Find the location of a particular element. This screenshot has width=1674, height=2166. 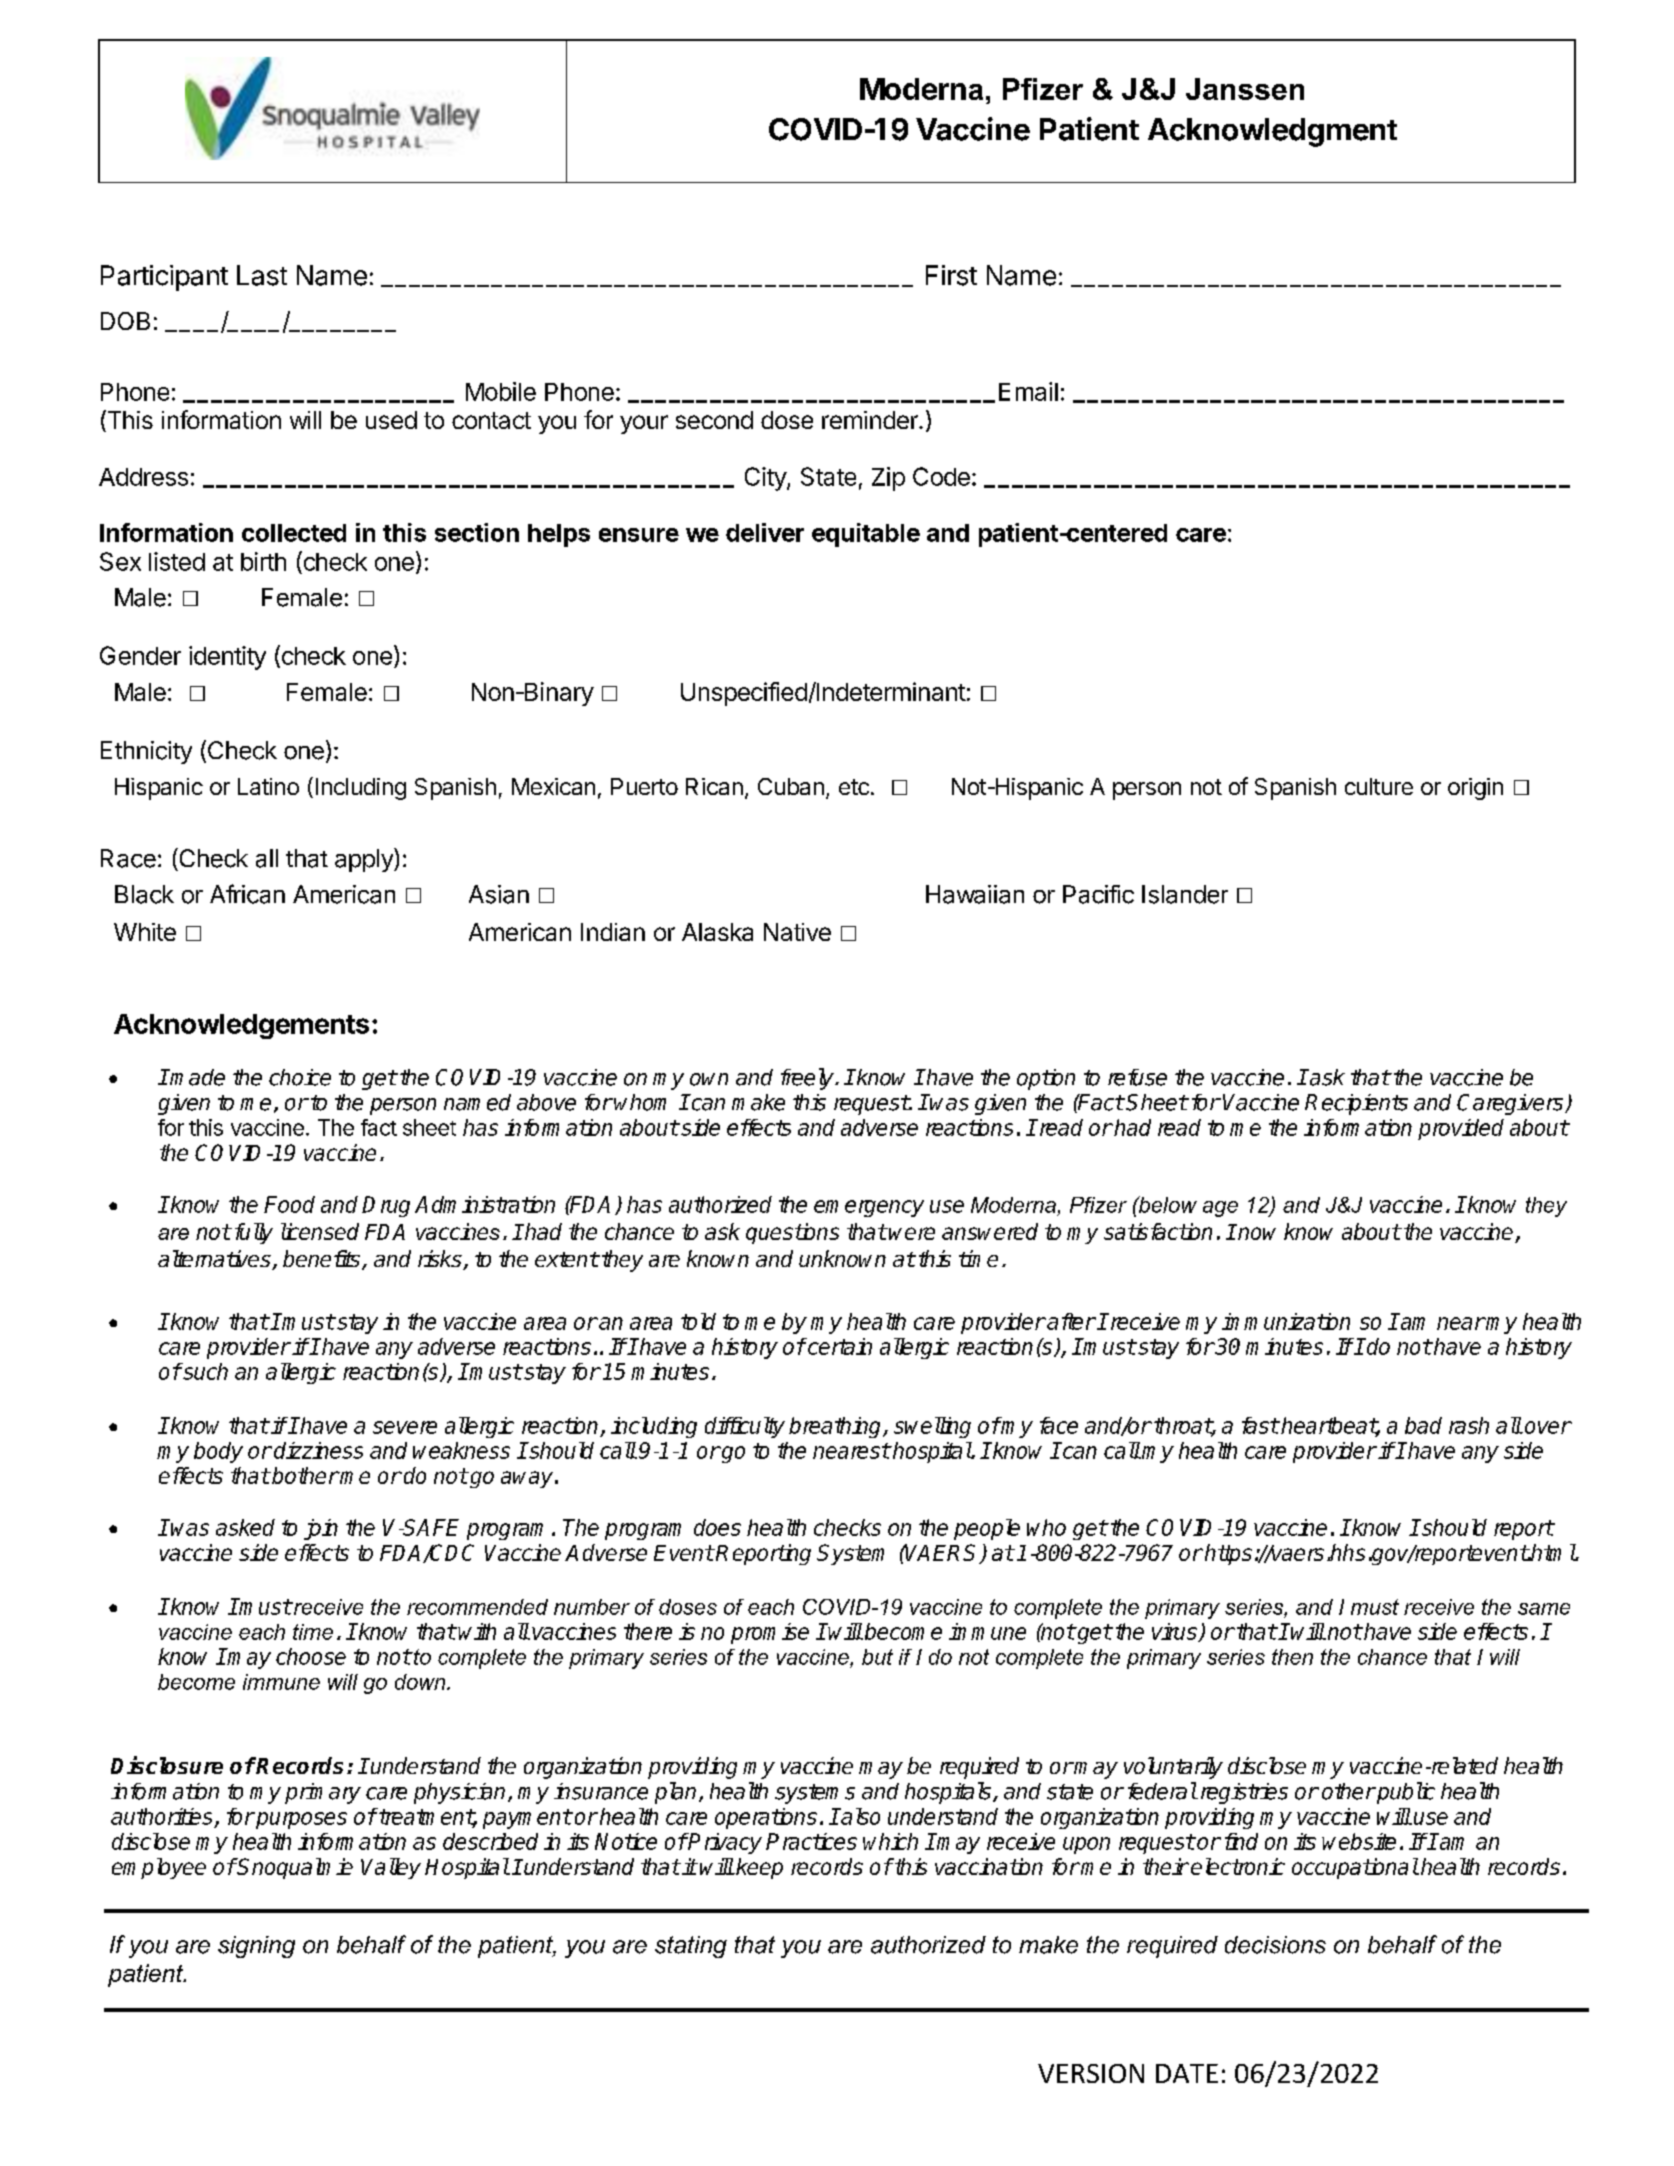

Recipients is located at coordinates (1356, 1104).
